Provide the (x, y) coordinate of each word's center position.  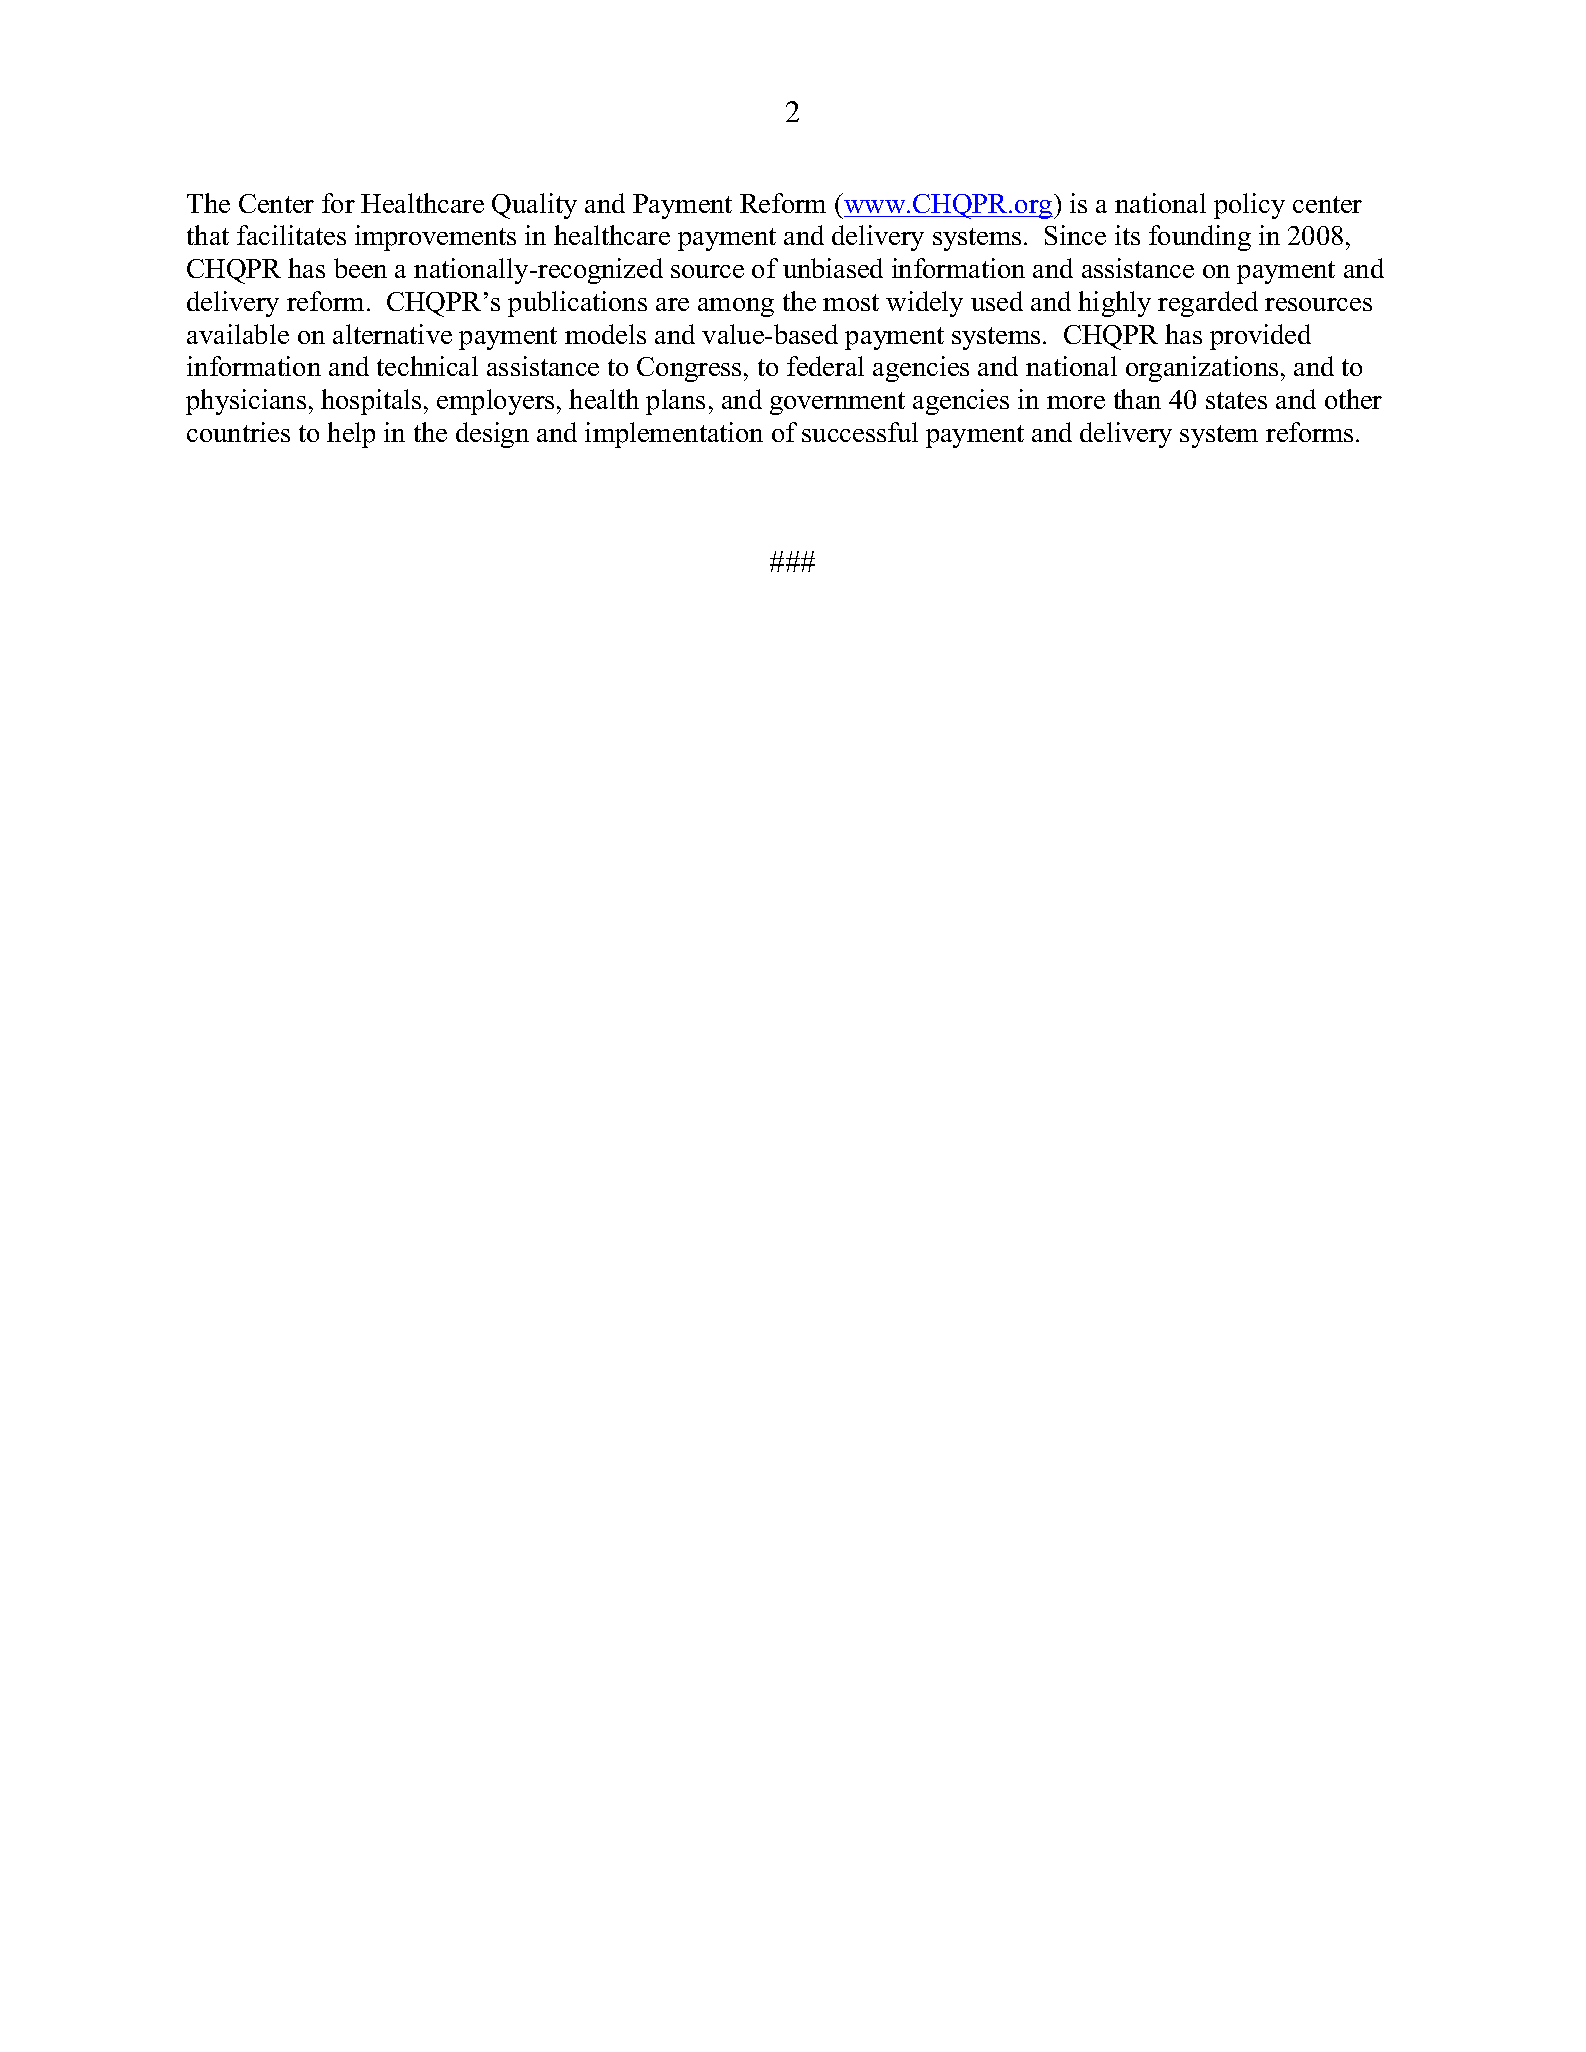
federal (825, 366)
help (351, 435)
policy (1249, 206)
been (360, 268)
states (1236, 400)
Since (1075, 235)
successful (860, 432)
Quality (534, 206)
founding (1200, 238)
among (736, 307)
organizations (1202, 369)
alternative (392, 334)
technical (427, 366)
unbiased (833, 268)
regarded (1208, 304)
